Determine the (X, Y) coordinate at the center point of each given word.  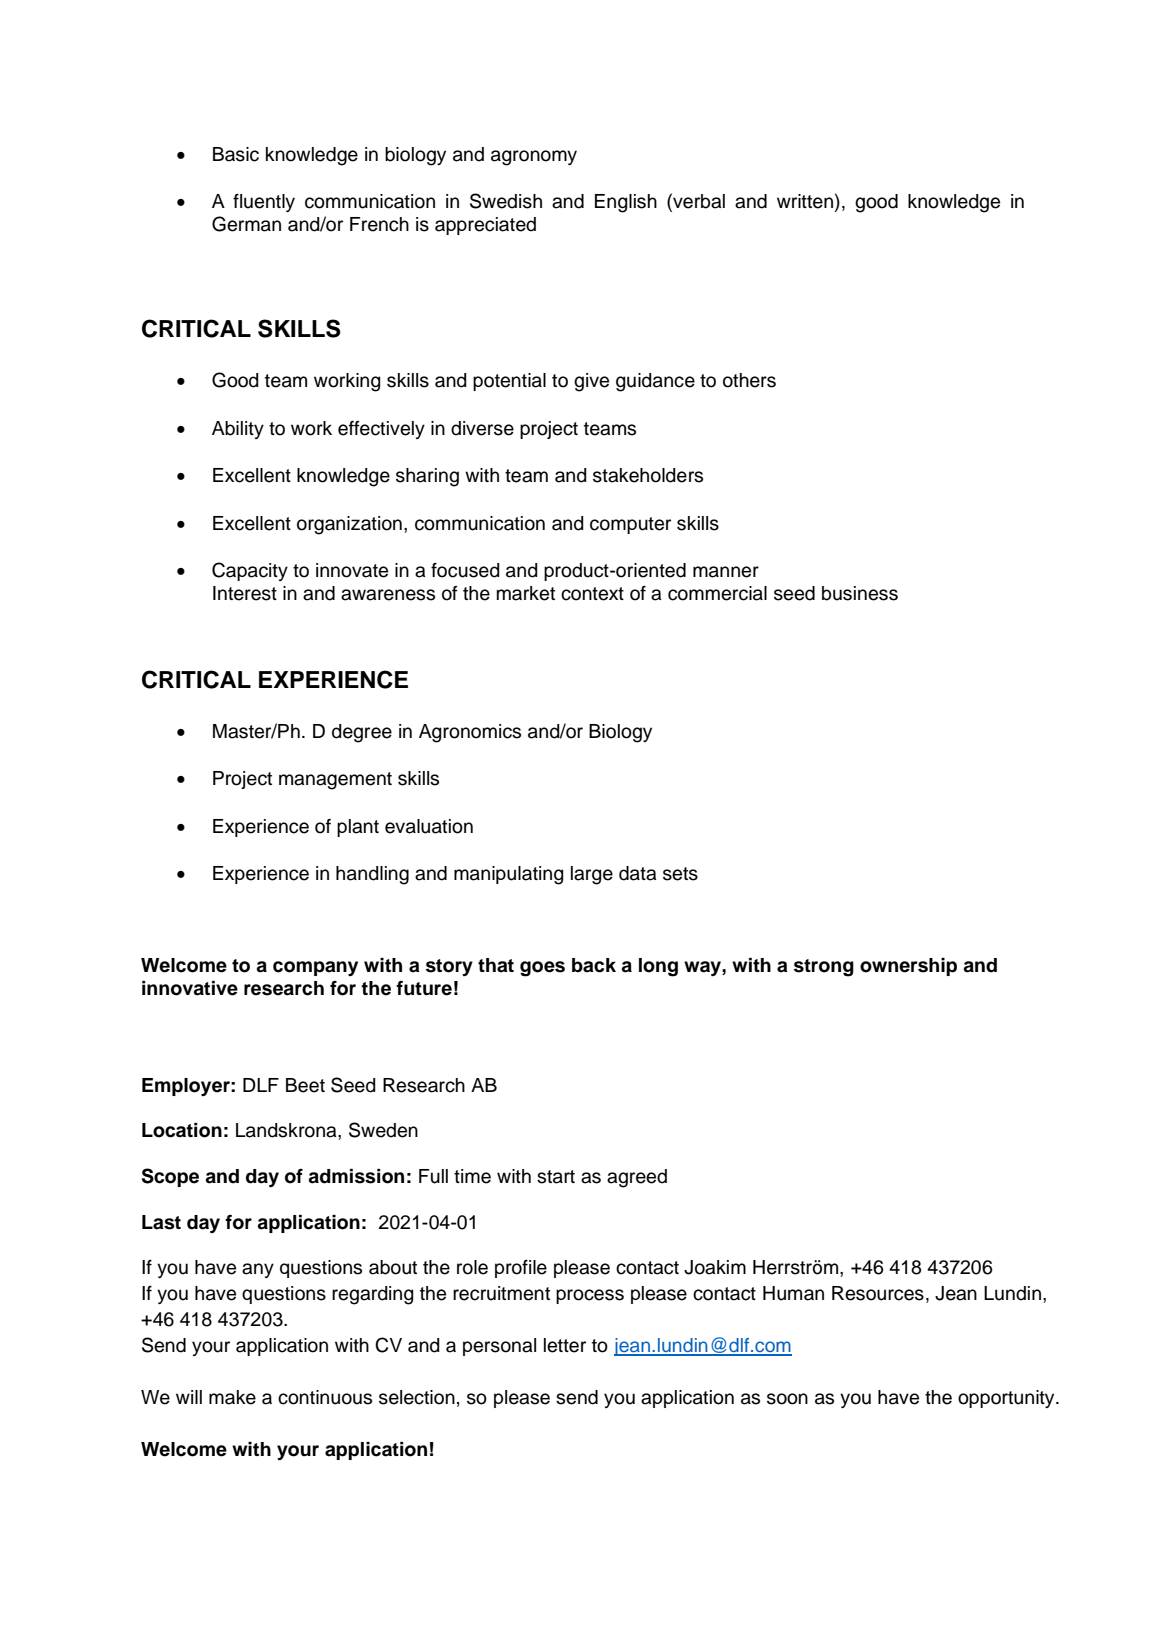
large (592, 875)
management (335, 781)
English (626, 203)
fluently (264, 202)
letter (565, 1345)
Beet (305, 1085)
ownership (908, 967)
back (594, 965)
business (860, 593)
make (232, 1397)
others (749, 380)
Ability (238, 430)
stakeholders (648, 475)
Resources (878, 1293)
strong (824, 968)
